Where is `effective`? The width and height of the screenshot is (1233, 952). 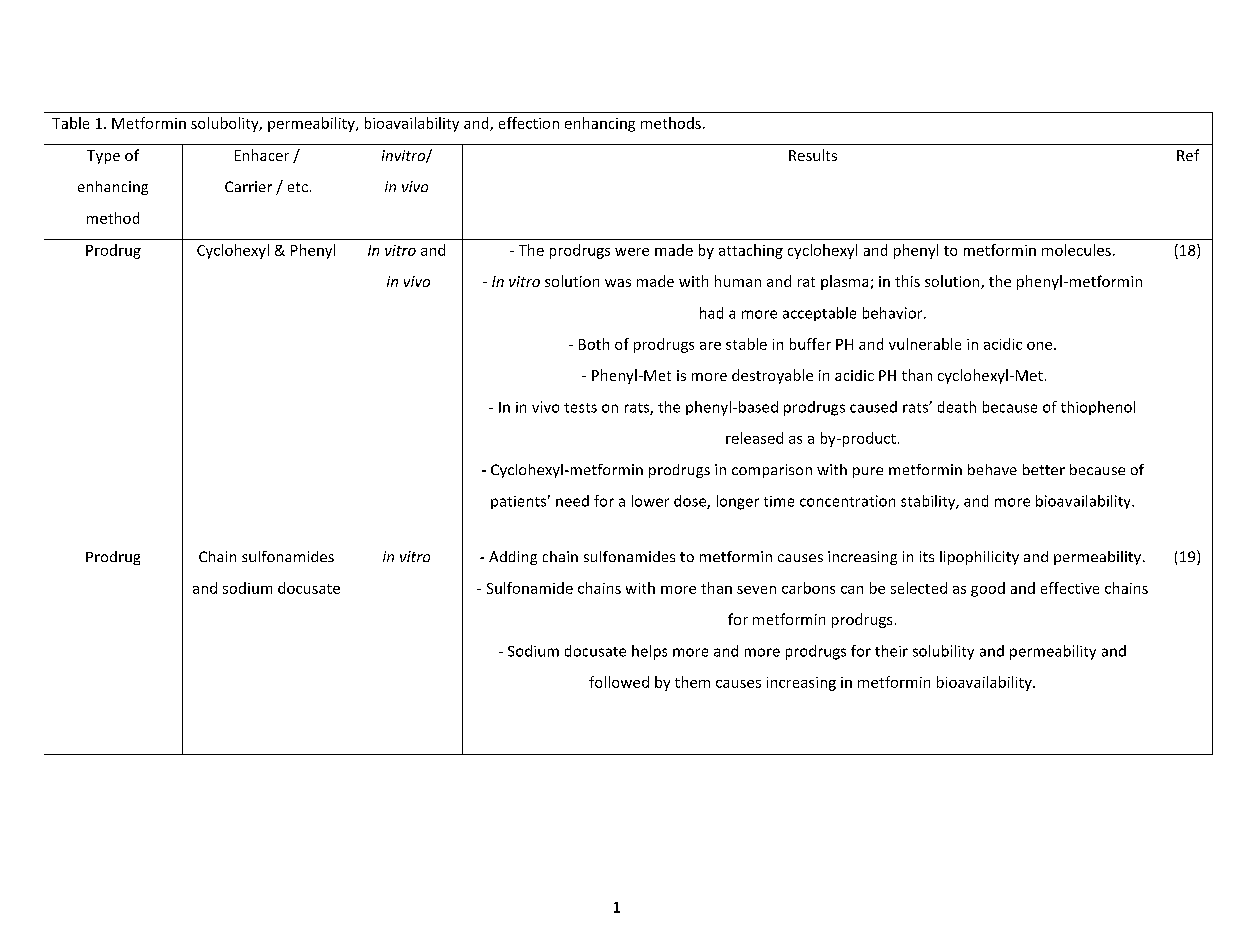 effective is located at coordinates (1070, 588).
